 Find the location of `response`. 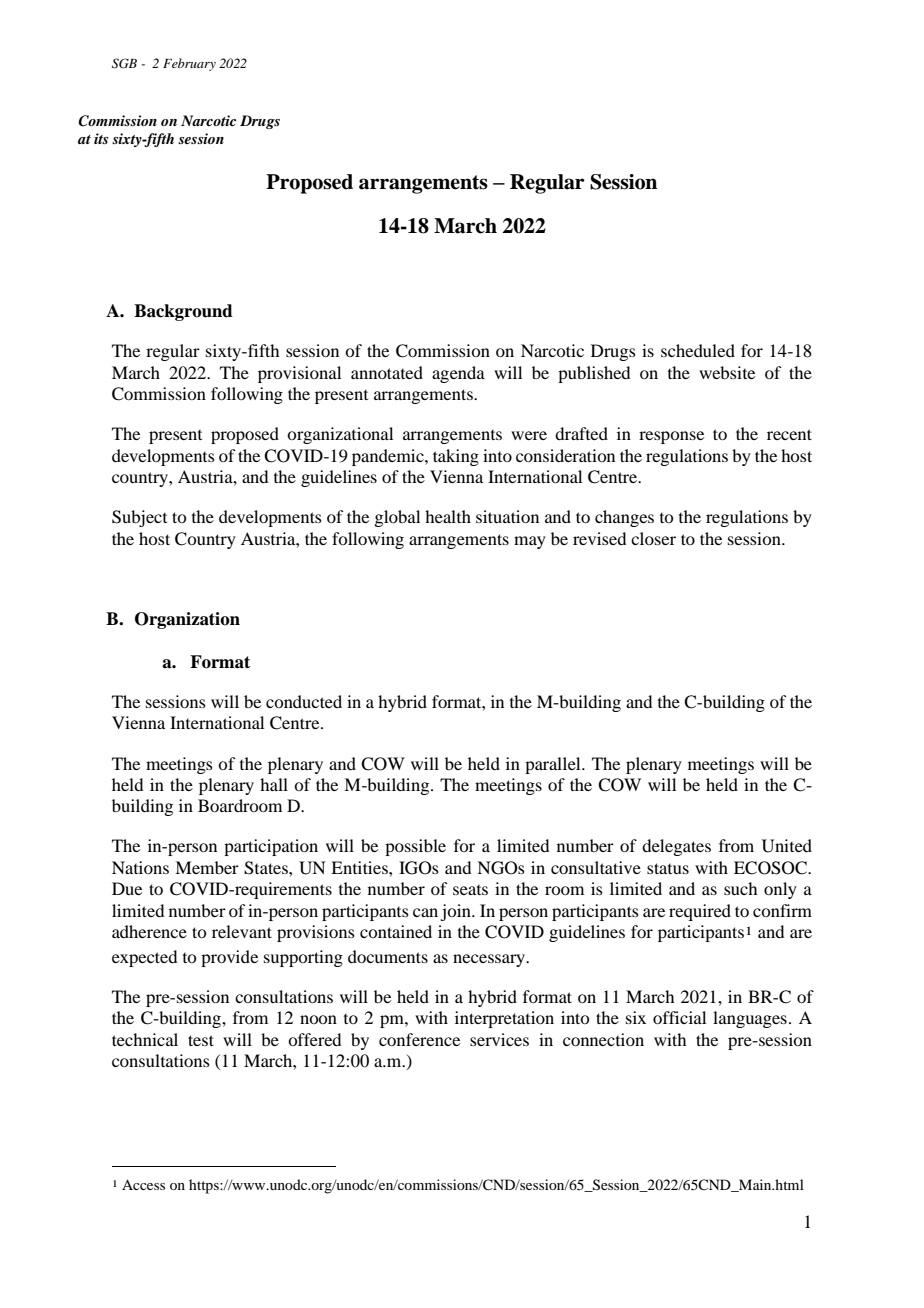

response is located at coordinates (671, 437).
